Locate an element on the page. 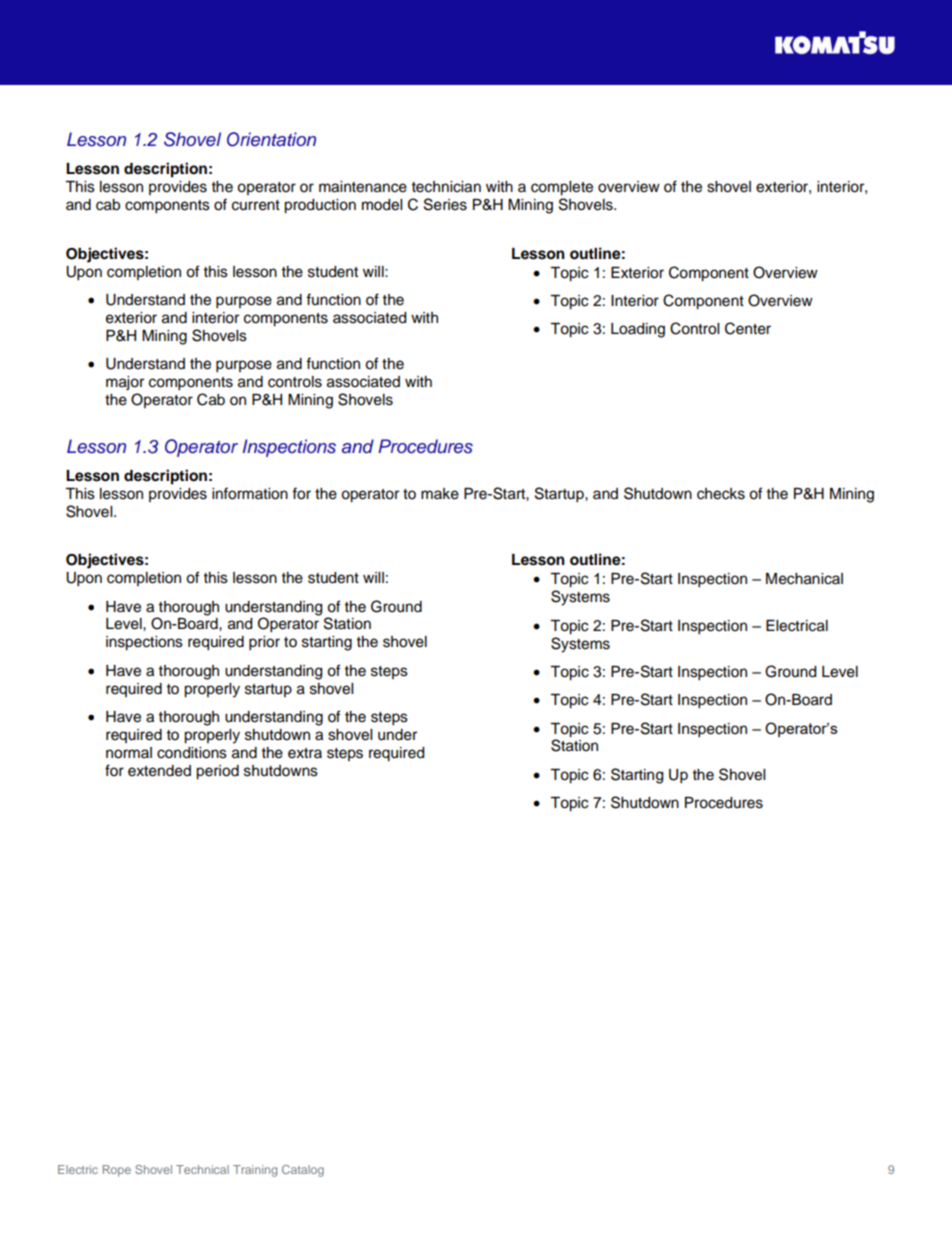  complete is located at coordinates (562, 188).
